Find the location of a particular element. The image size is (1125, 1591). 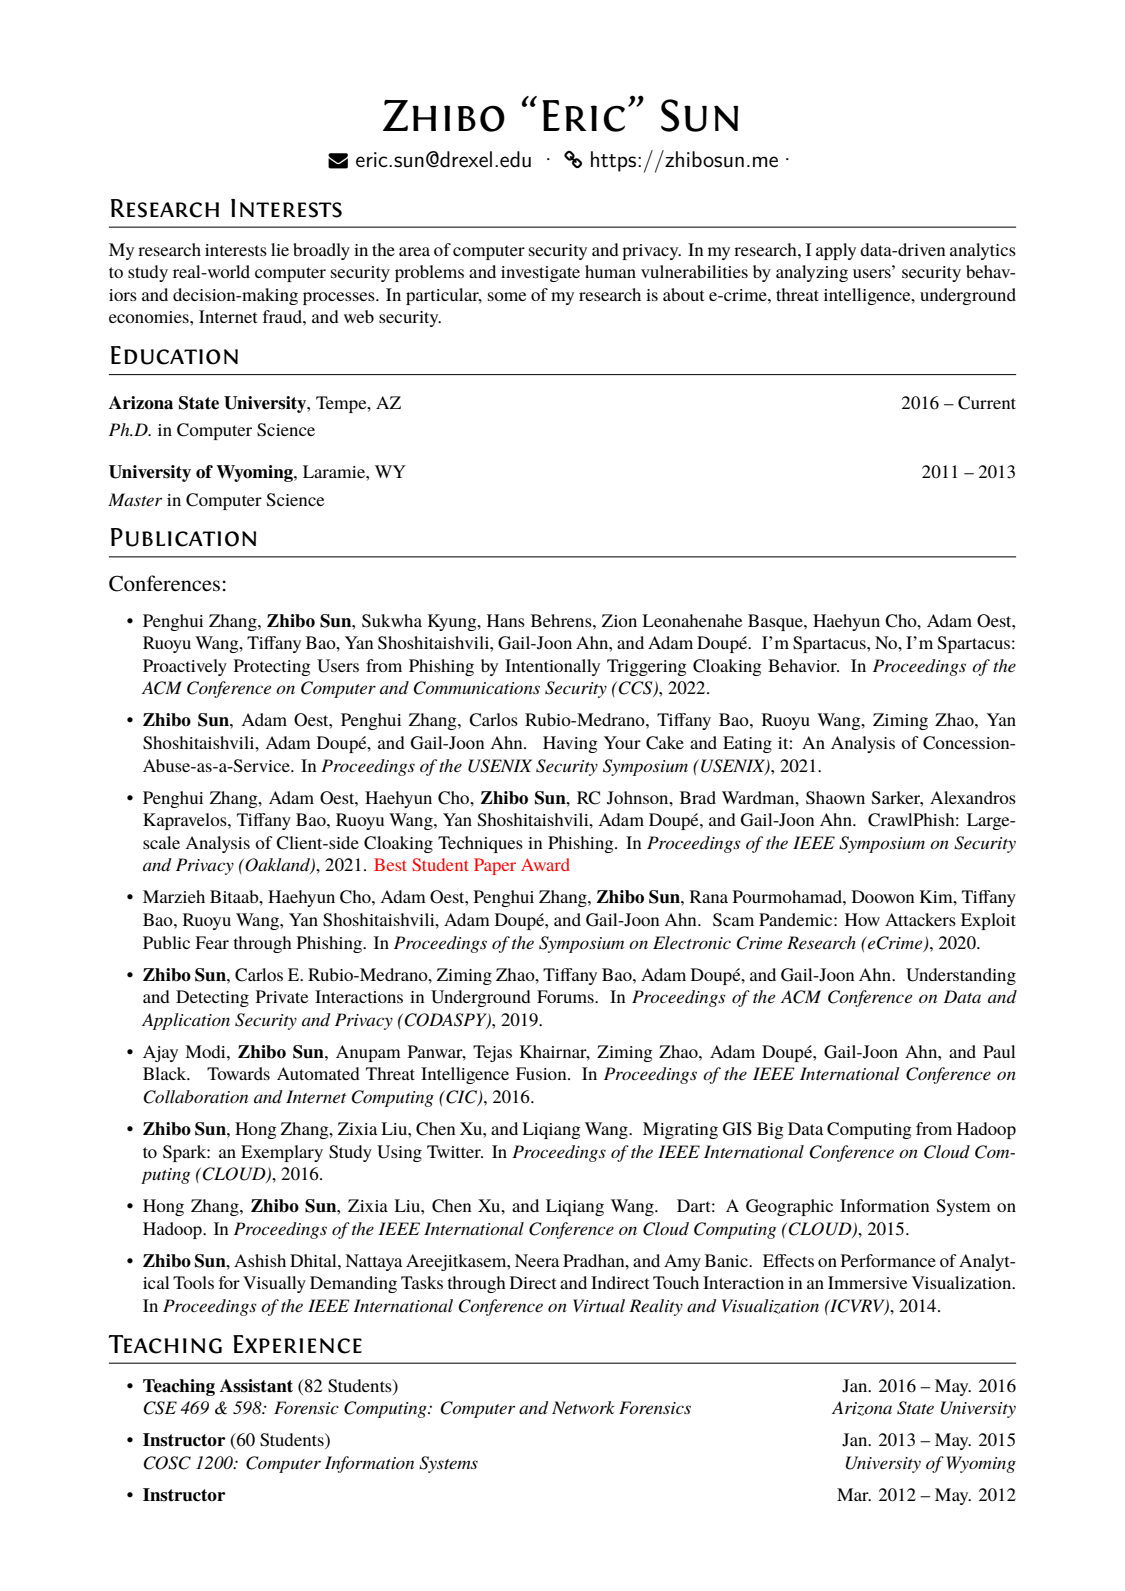

Master is located at coordinates (135, 499).
